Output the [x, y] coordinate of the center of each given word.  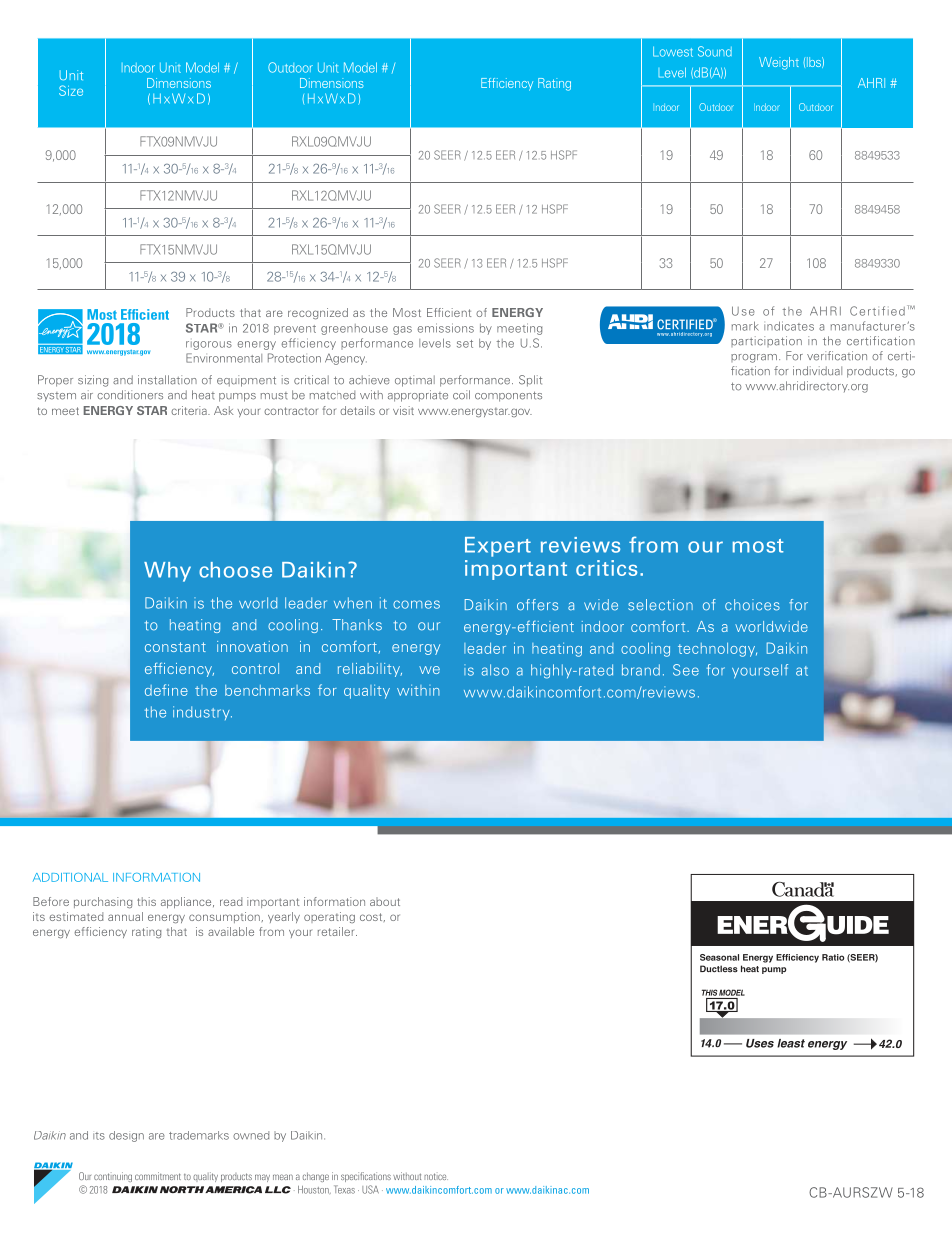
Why [167, 572]
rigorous [209, 345]
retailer [337, 931]
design [126, 1136]
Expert [498, 547]
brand [641, 670]
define [166, 690]
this [146, 901]
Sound [715, 51]
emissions [445, 328]
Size [71, 90]
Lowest [673, 51]
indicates [789, 326]
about [385, 901]
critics [606, 568]
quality [367, 691]
